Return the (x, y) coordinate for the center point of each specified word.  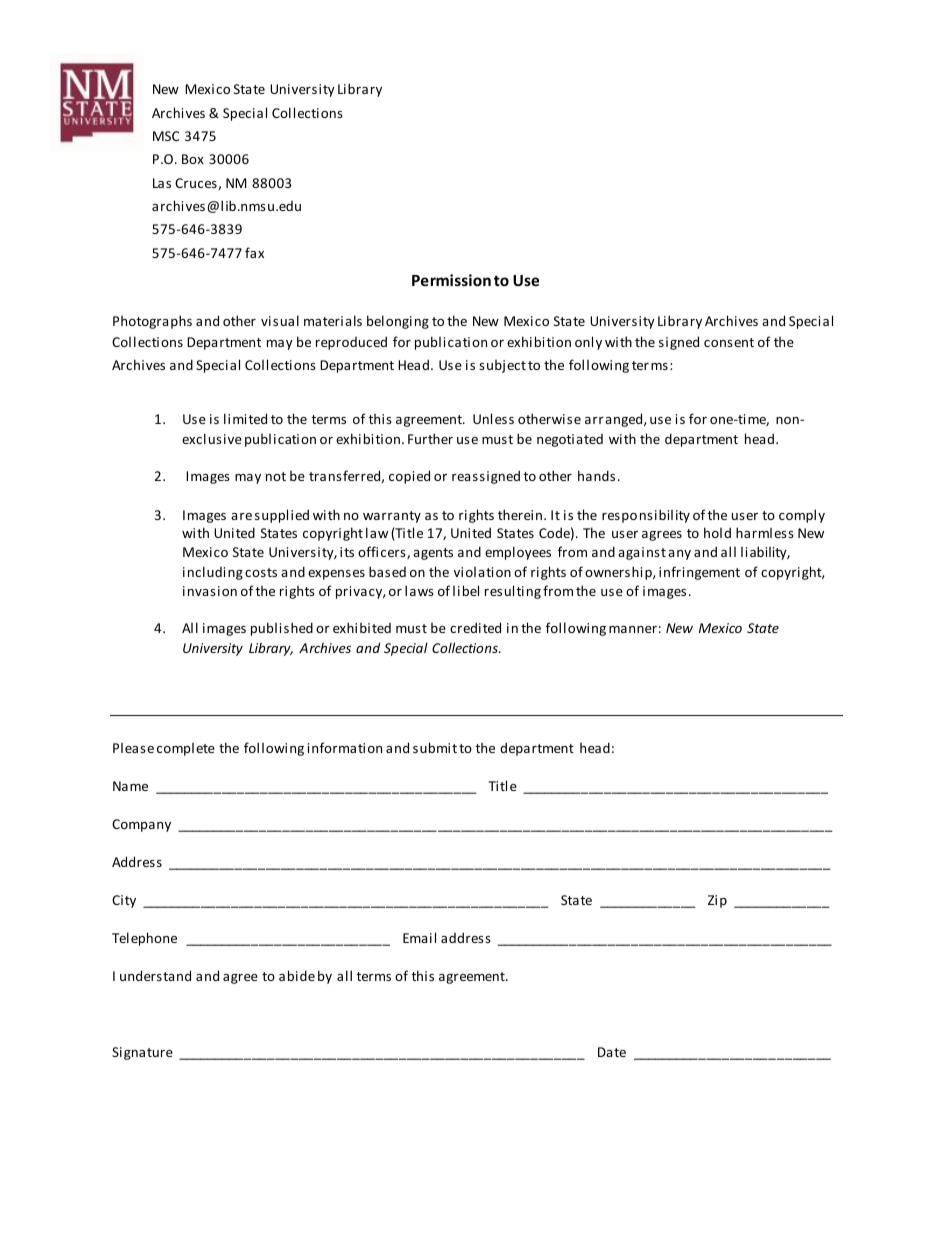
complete (186, 749)
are (241, 516)
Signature (142, 1053)
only (588, 343)
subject (502, 366)
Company (141, 825)
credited (475, 627)
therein (521, 514)
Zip (717, 901)
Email (419, 937)
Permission (451, 280)
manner (633, 629)
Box (193, 159)
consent (729, 342)
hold (717, 532)
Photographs (152, 322)
